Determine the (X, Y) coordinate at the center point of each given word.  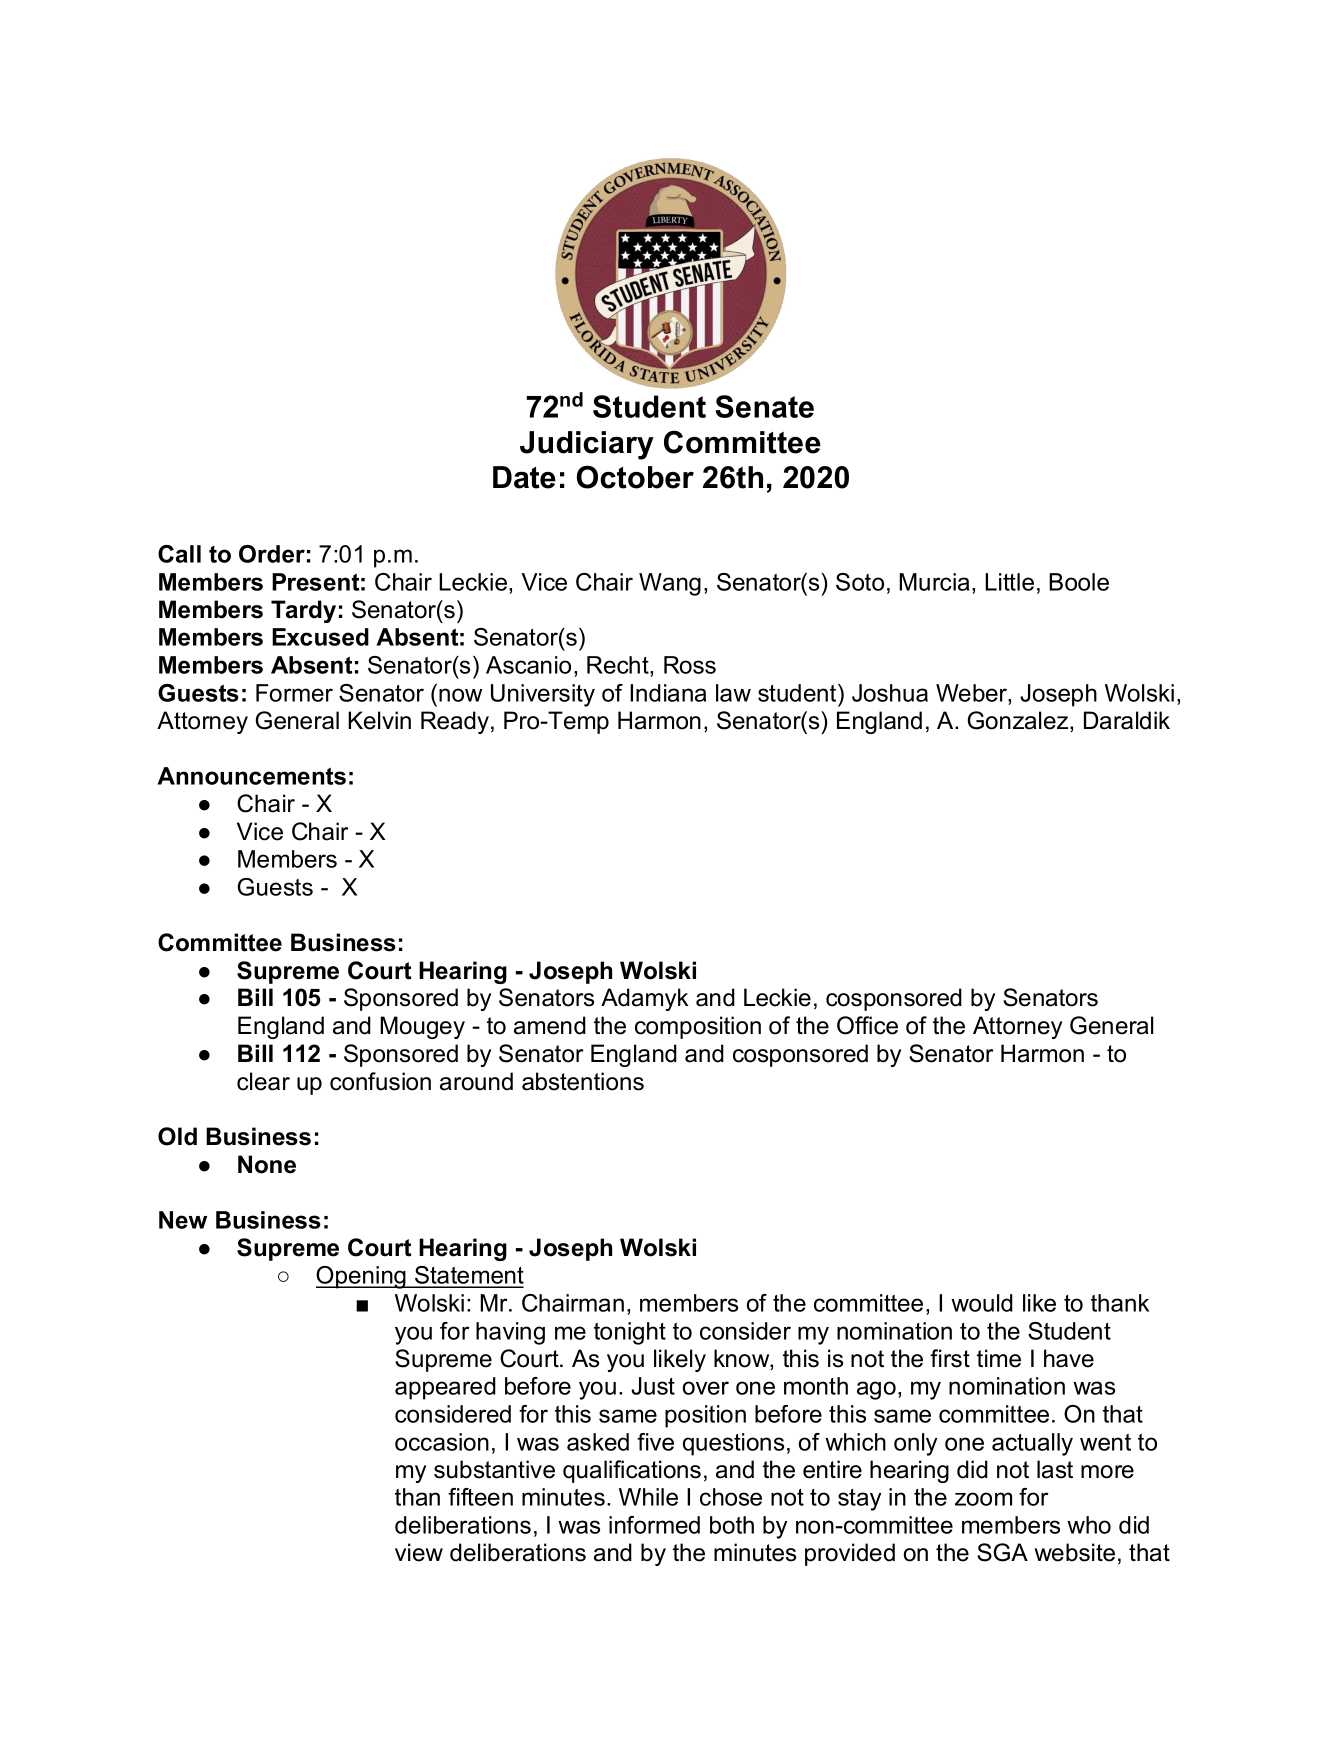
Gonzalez (1019, 721)
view (419, 1552)
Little (1009, 582)
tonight (630, 1333)
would (982, 1303)
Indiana (668, 693)
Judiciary (587, 445)
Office (867, 1025)
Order (272, 554)
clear (263, 1081)
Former (294, 693)
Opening (362, 1277)
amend (550, 1025)
